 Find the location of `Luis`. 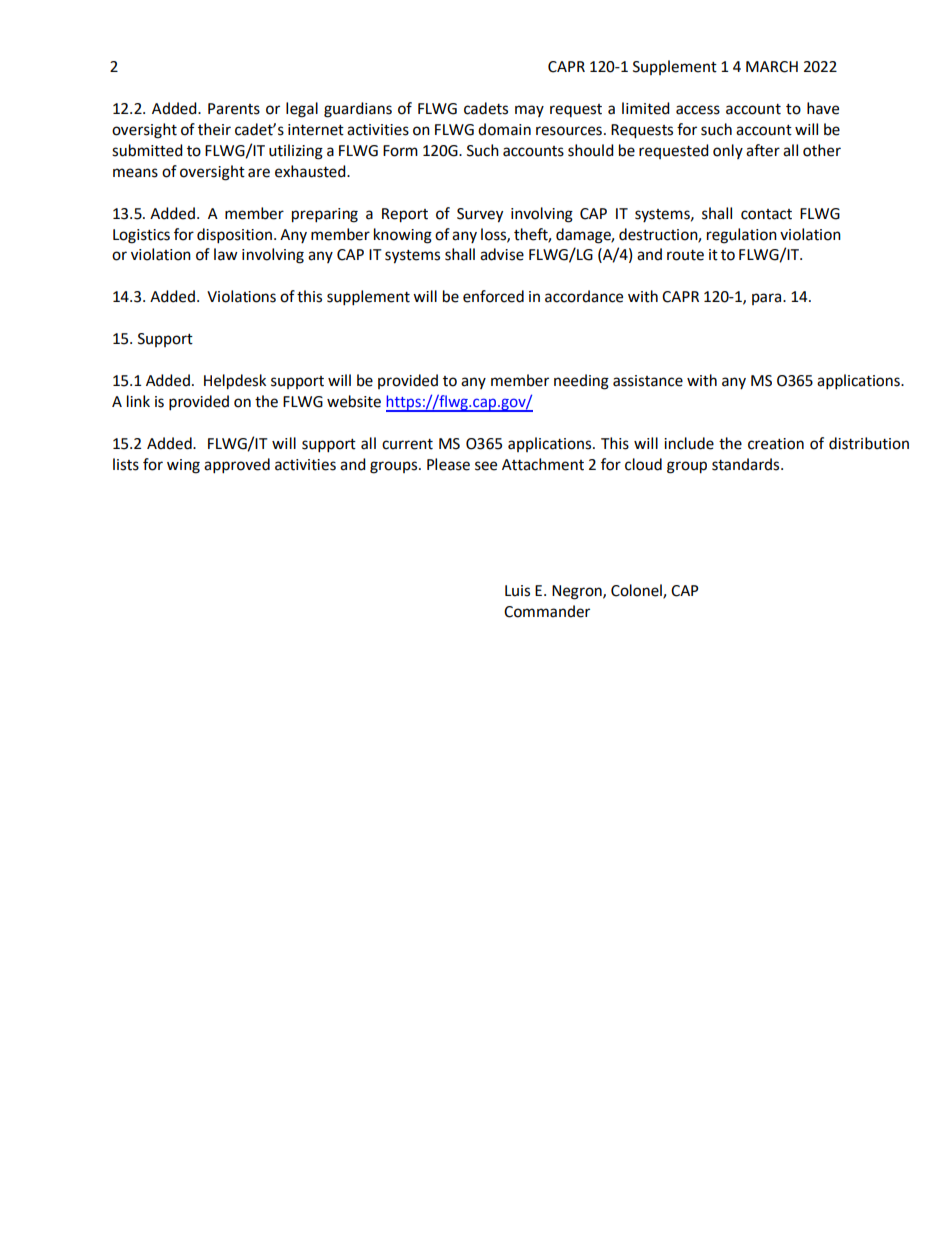

Luis is located at coordinates (517, 591).
